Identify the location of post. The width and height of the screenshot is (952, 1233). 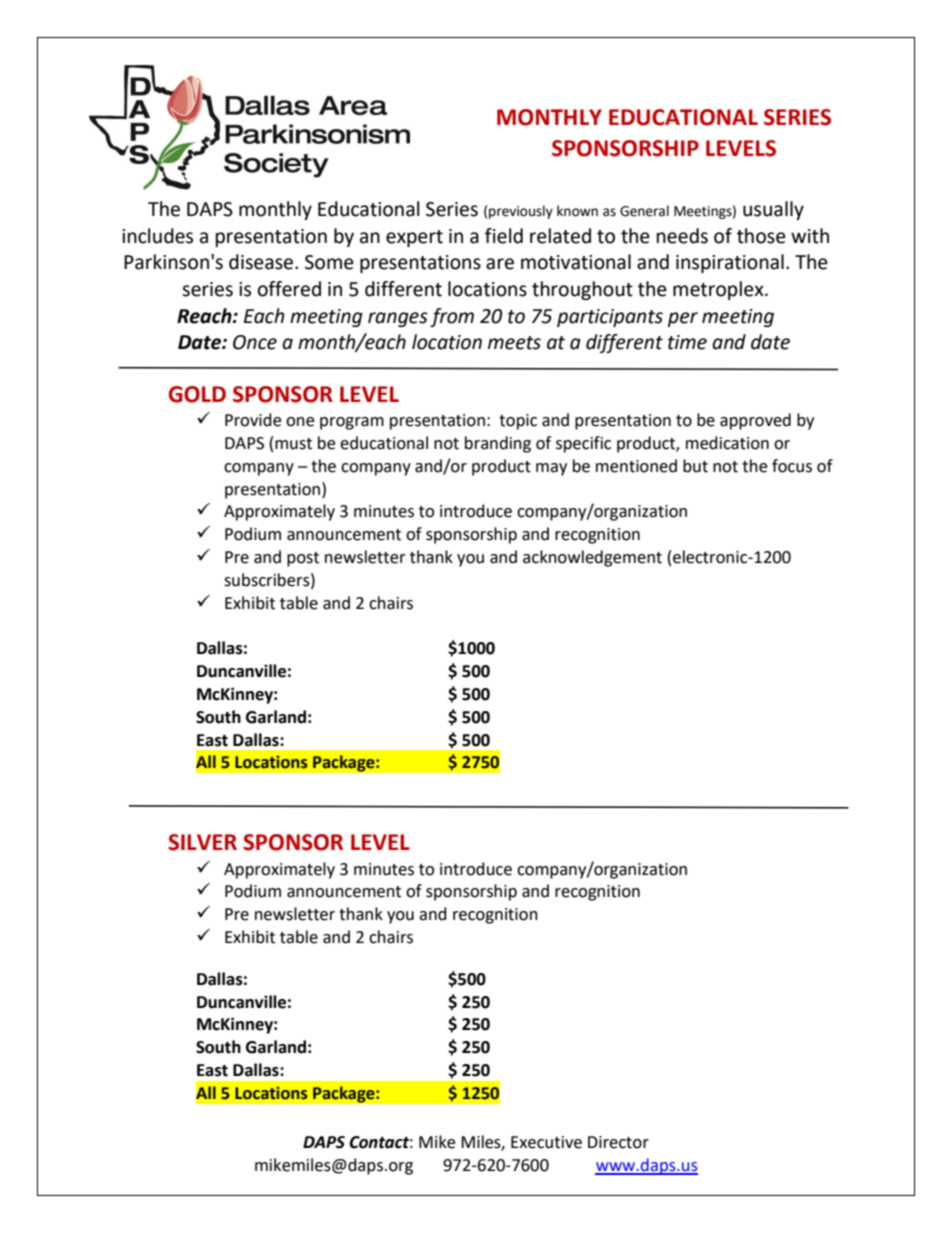
(303, 559).
